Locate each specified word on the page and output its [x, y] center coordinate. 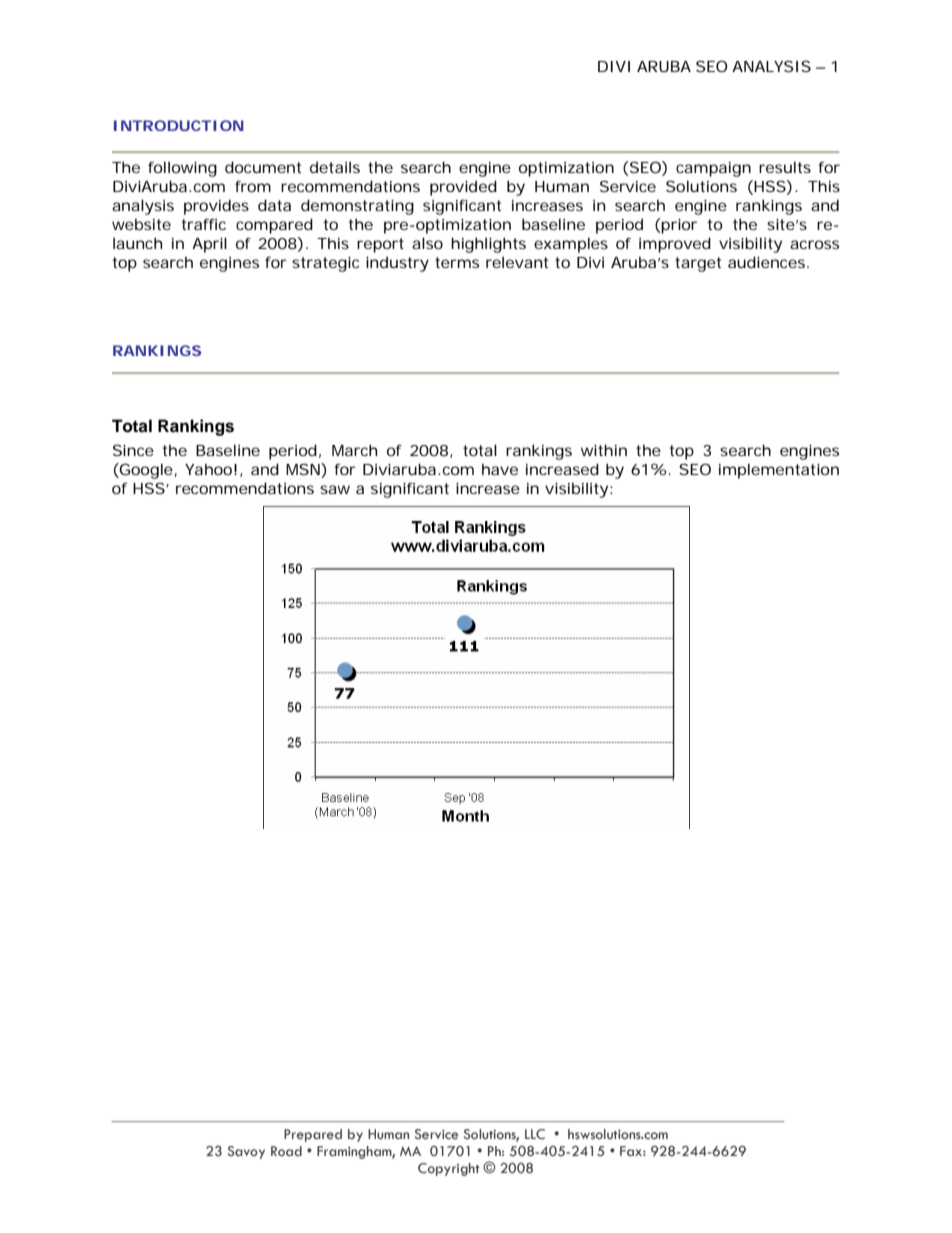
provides [216, 207]
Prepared [313, 1135]
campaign [713, 169]
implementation [779, 471]
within [604, 450]
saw [335, 489]
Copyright [449, 1169]
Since [133, 450]
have [500, 469]
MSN [304, 469]
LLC [535, 1134]
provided [463, 188]
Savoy [246, 1152]
